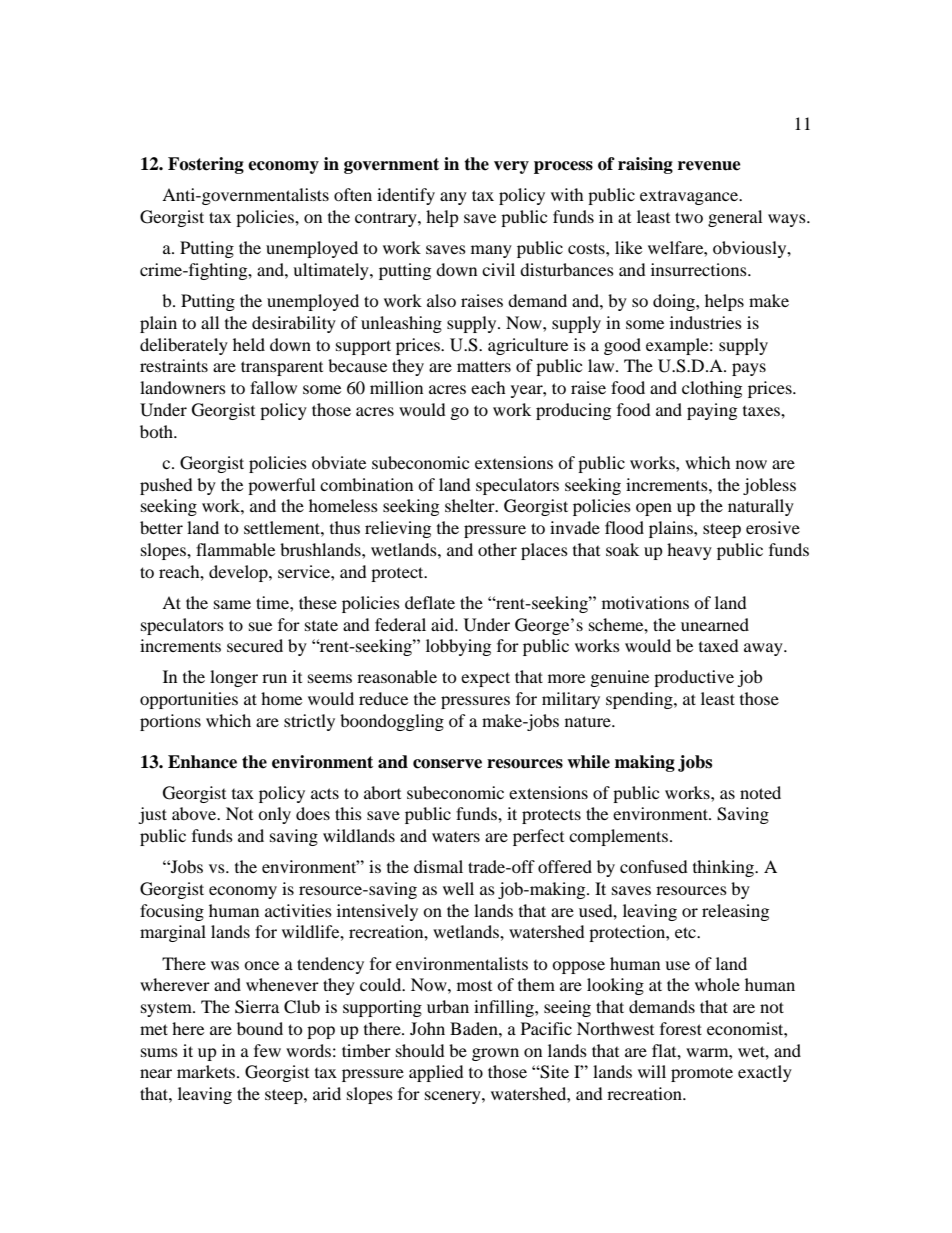 The height and width of the screenshot is (1233, 952). Describe the element at coordinates (719, 645) in the screenshot. I see `taxed` at that location.
